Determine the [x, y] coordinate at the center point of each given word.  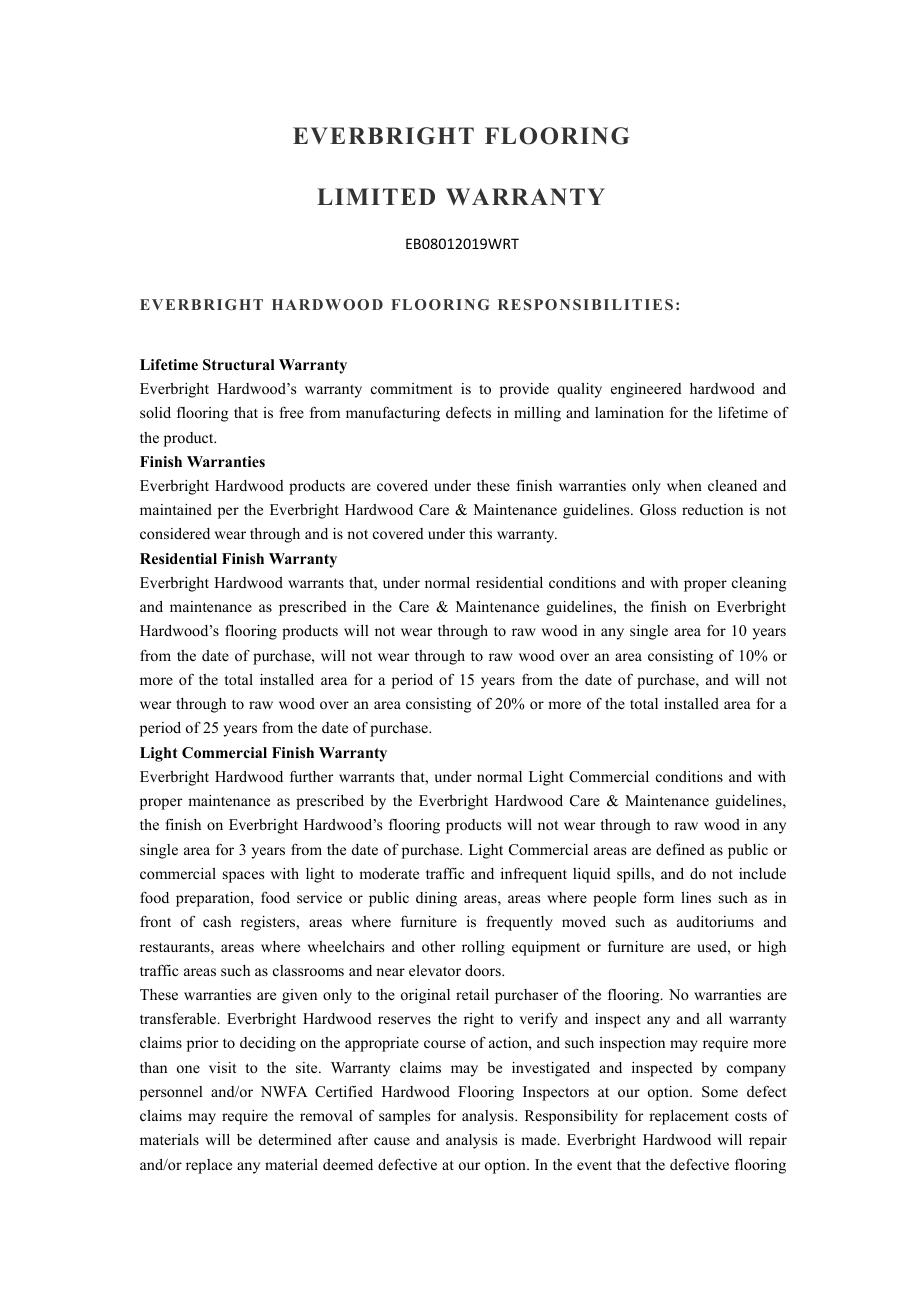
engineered [646, 390]
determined [295, 1139]
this [480, 533]
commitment [411, 388]
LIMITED [376, 196]
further [311, 776]
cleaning [759, 584]
